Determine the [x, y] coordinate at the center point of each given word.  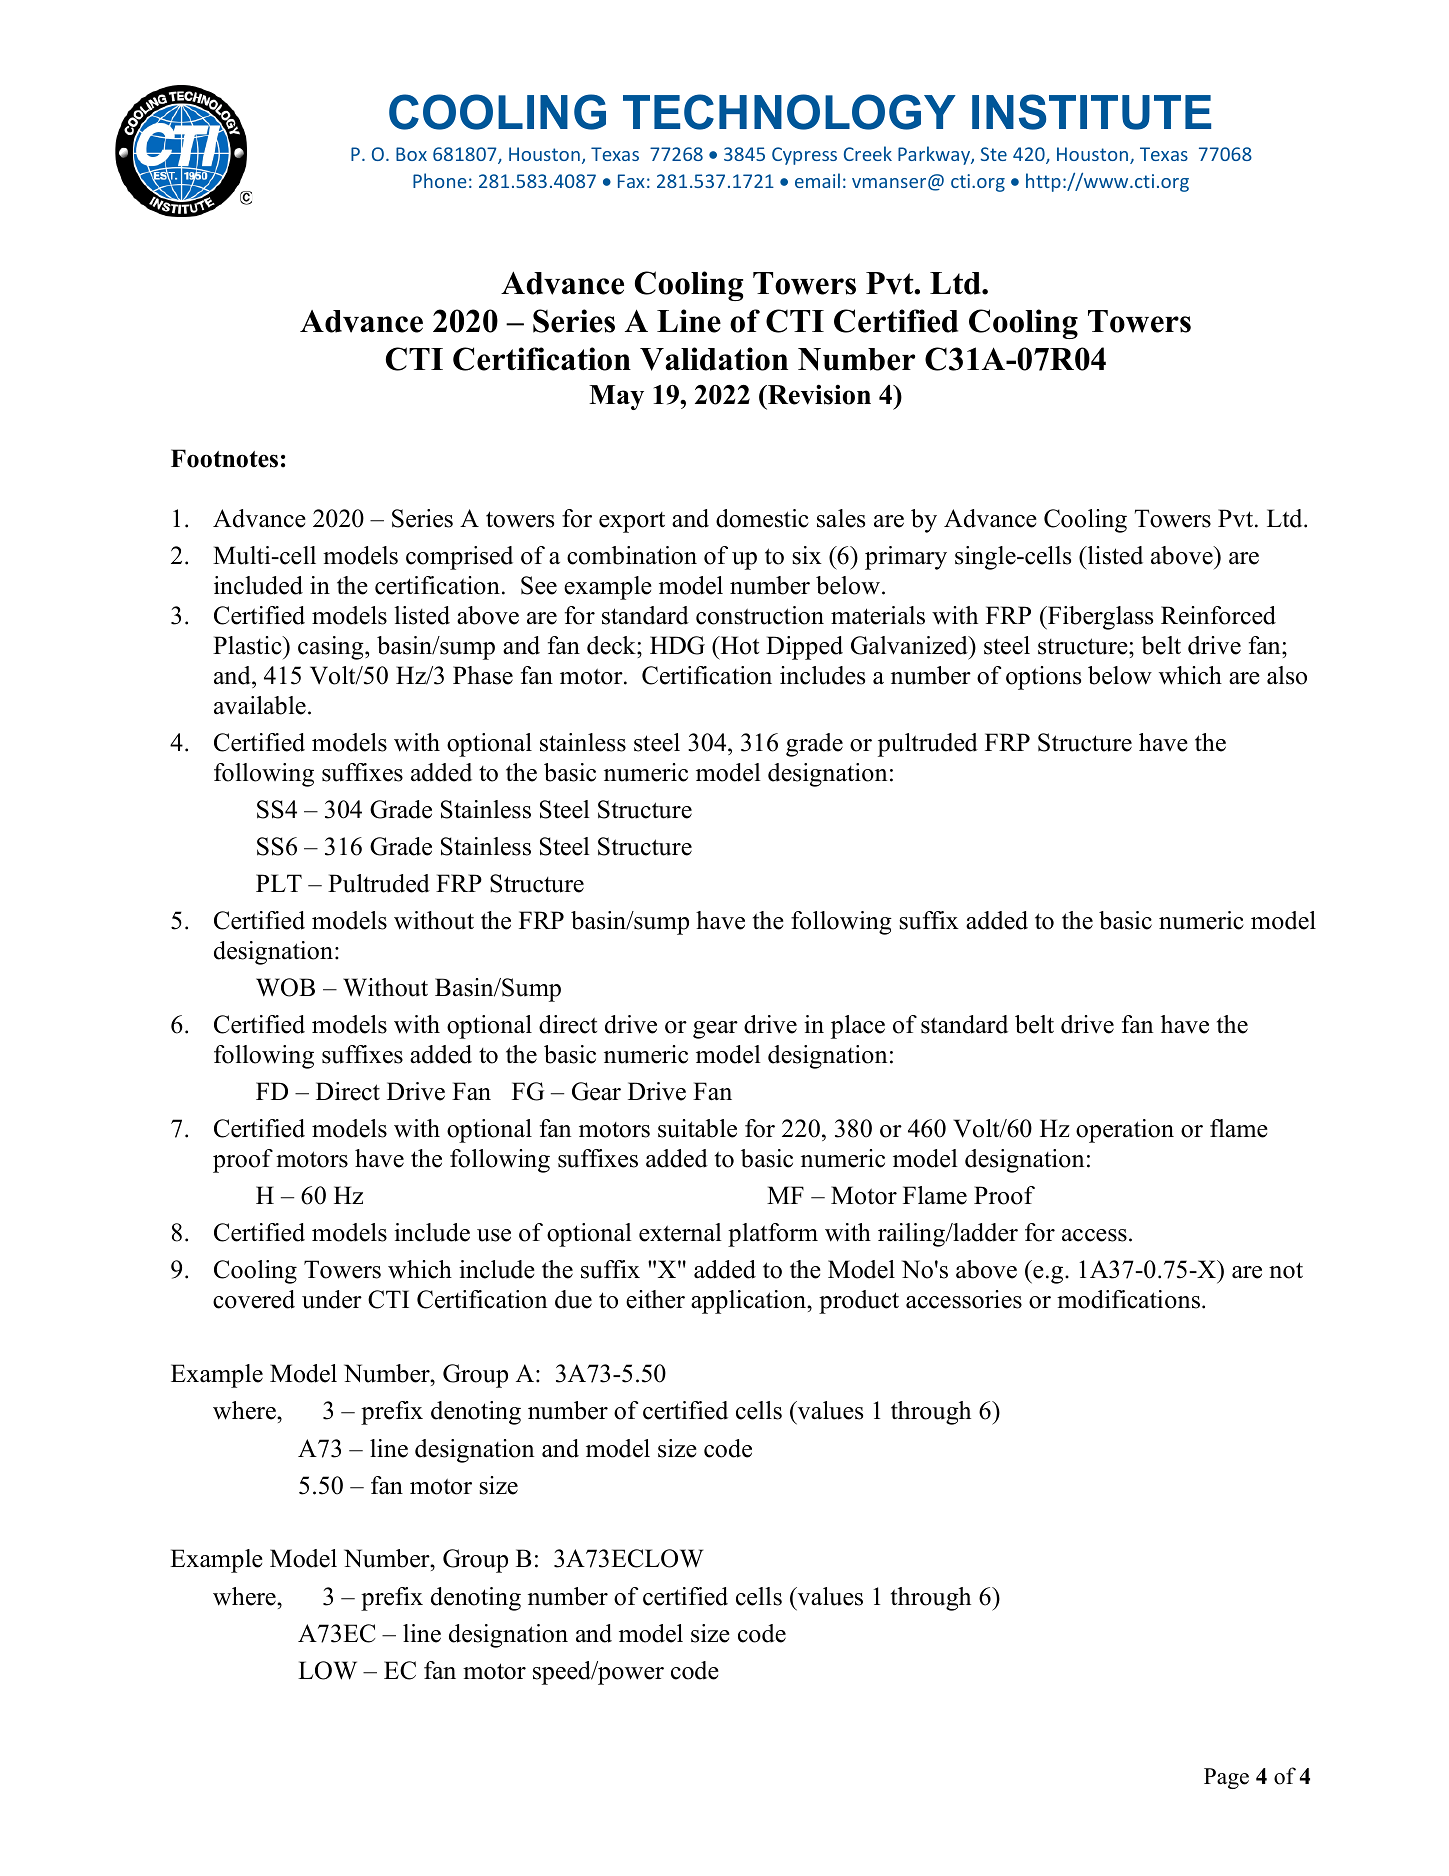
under [332, 1299]
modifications [1128, 1299]
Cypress [804, 156]
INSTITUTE [1091, 112]
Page [1226, 1778]
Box [411, 154]
